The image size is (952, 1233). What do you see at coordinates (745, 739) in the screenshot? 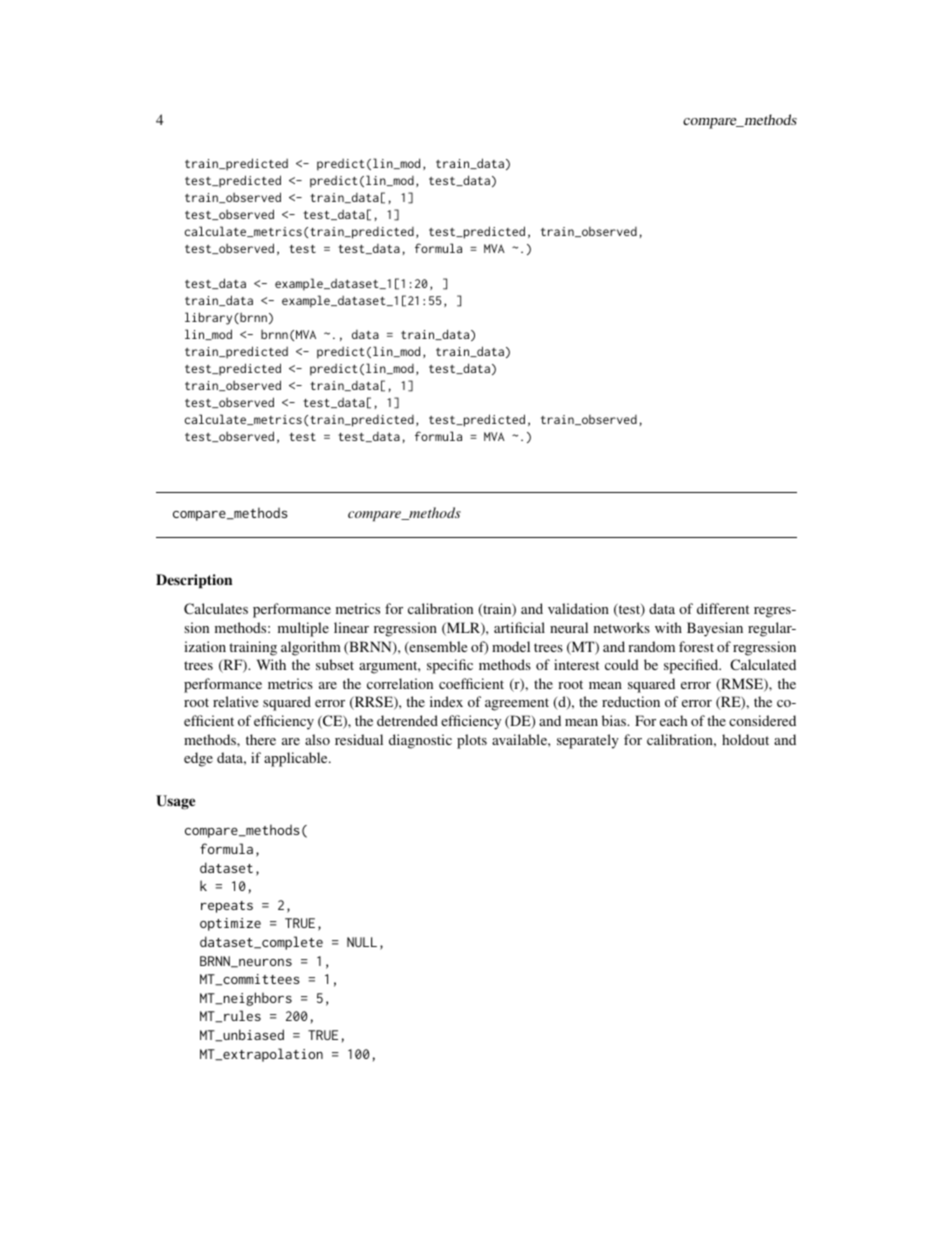
I see `holdout` at bounding box center [745, 739].
